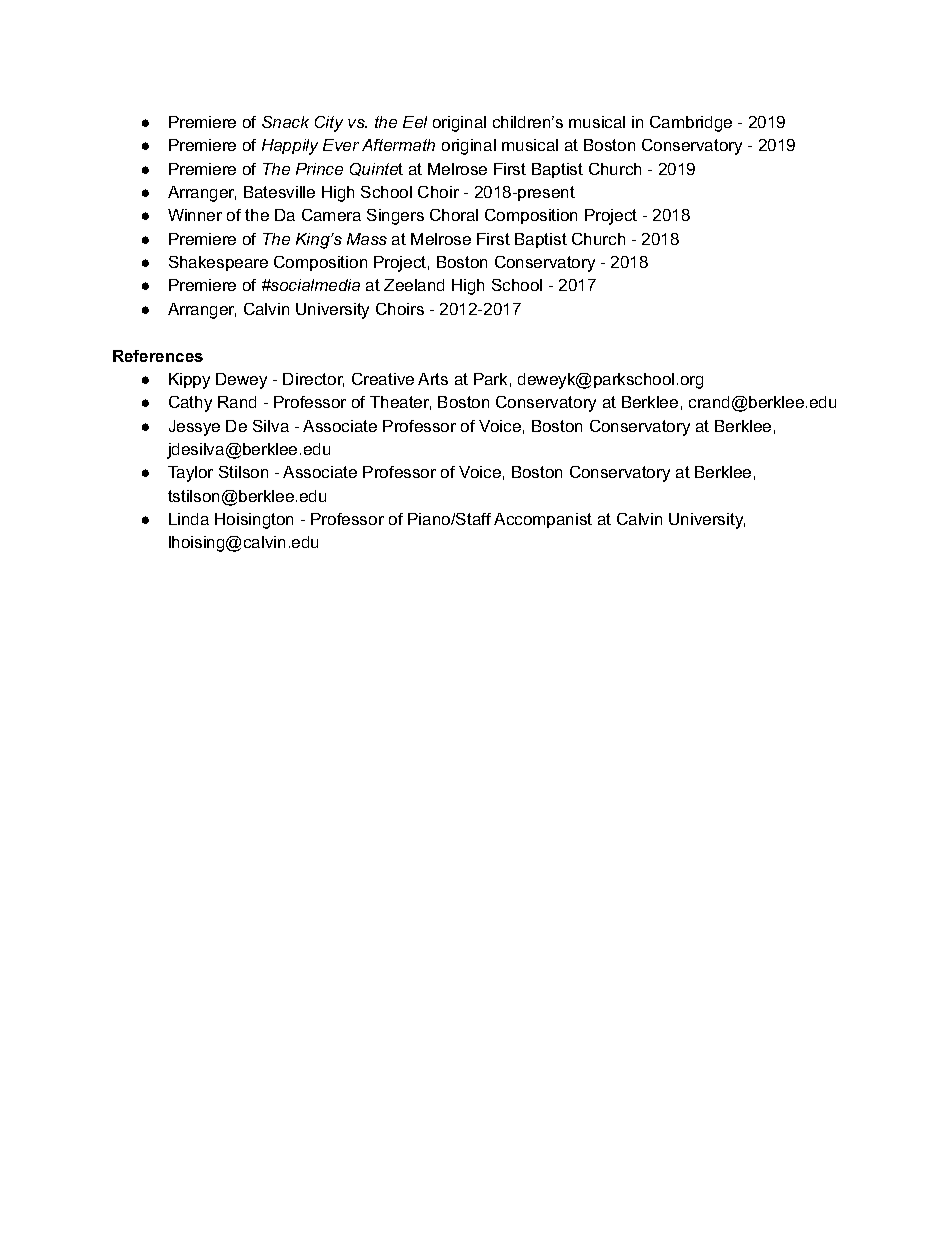 Image resolution: width=952 pixels, height=1233 pixels. I want to click on Snack, so click(285, 122).
